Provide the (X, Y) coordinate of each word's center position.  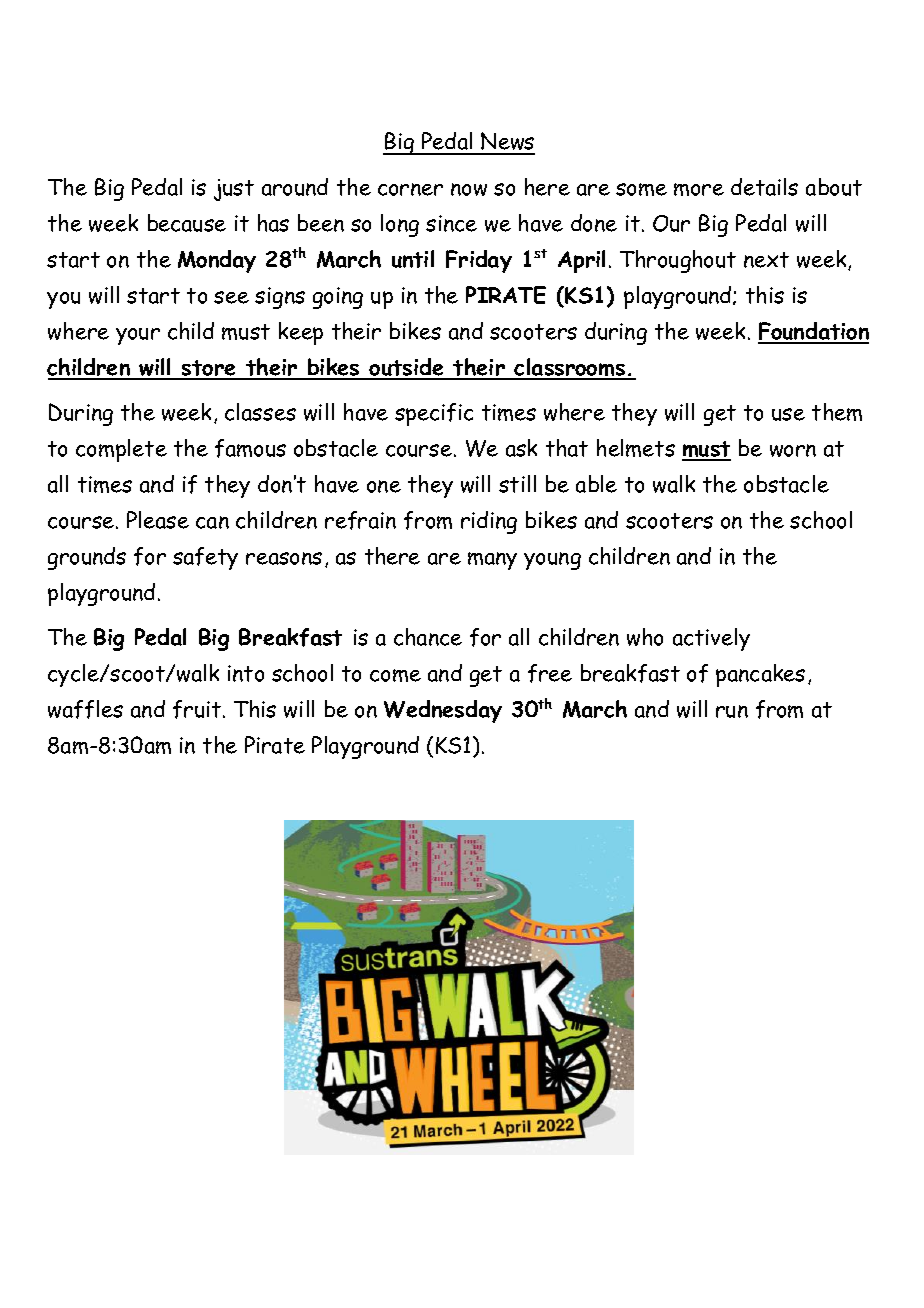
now (469, 189)
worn (793, 450)
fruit (198, 709)
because (187, 223)
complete (121, 450)
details (764, 187)
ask (521, 448)
